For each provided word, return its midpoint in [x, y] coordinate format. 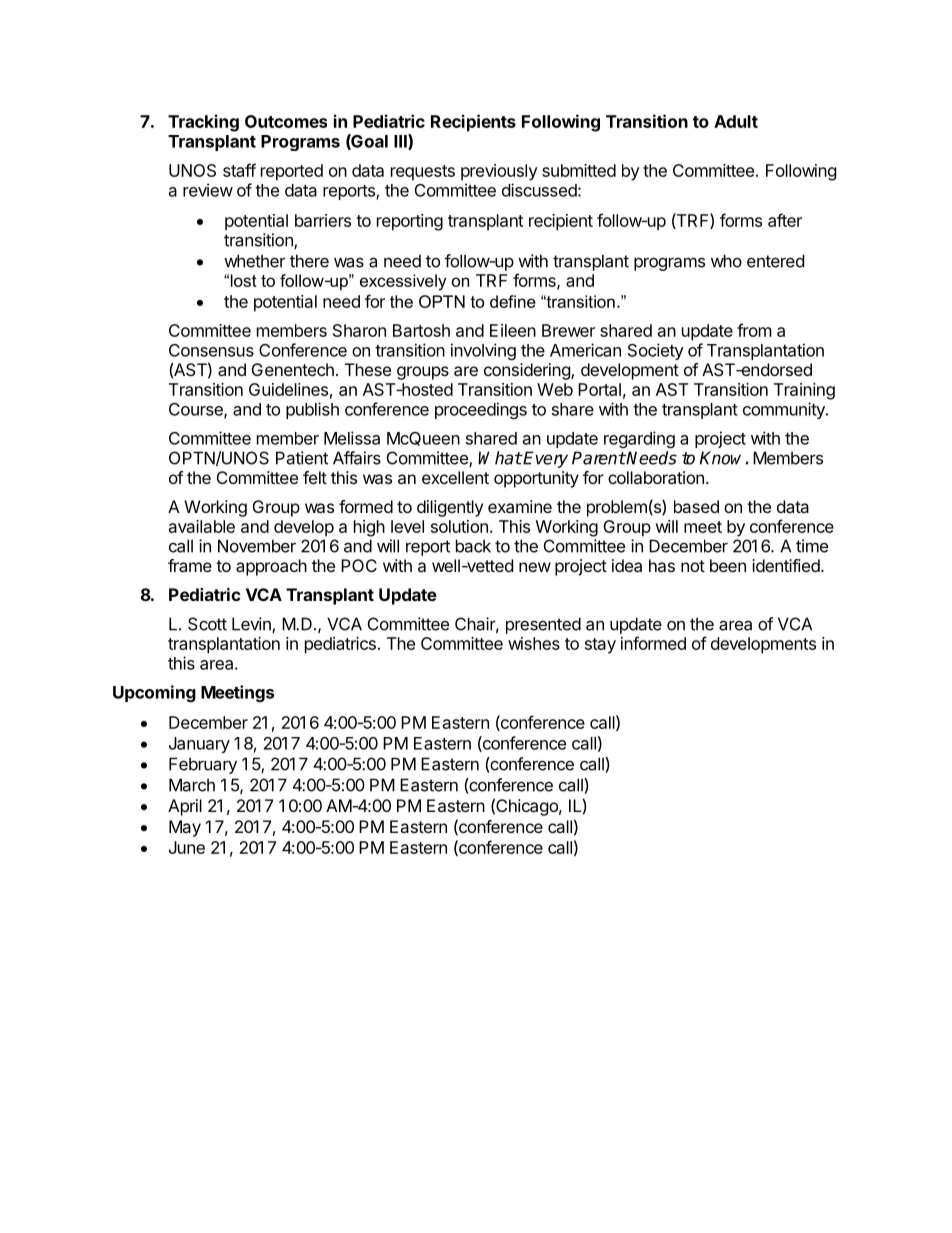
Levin [252, 625]
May [185, 828]
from [754, 330]
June [187, 847]
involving [483, 351]
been [728, 565]
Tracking [203, 123]
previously [499, 172]
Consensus [211, 350]
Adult [736, 121]
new [535, 567]
